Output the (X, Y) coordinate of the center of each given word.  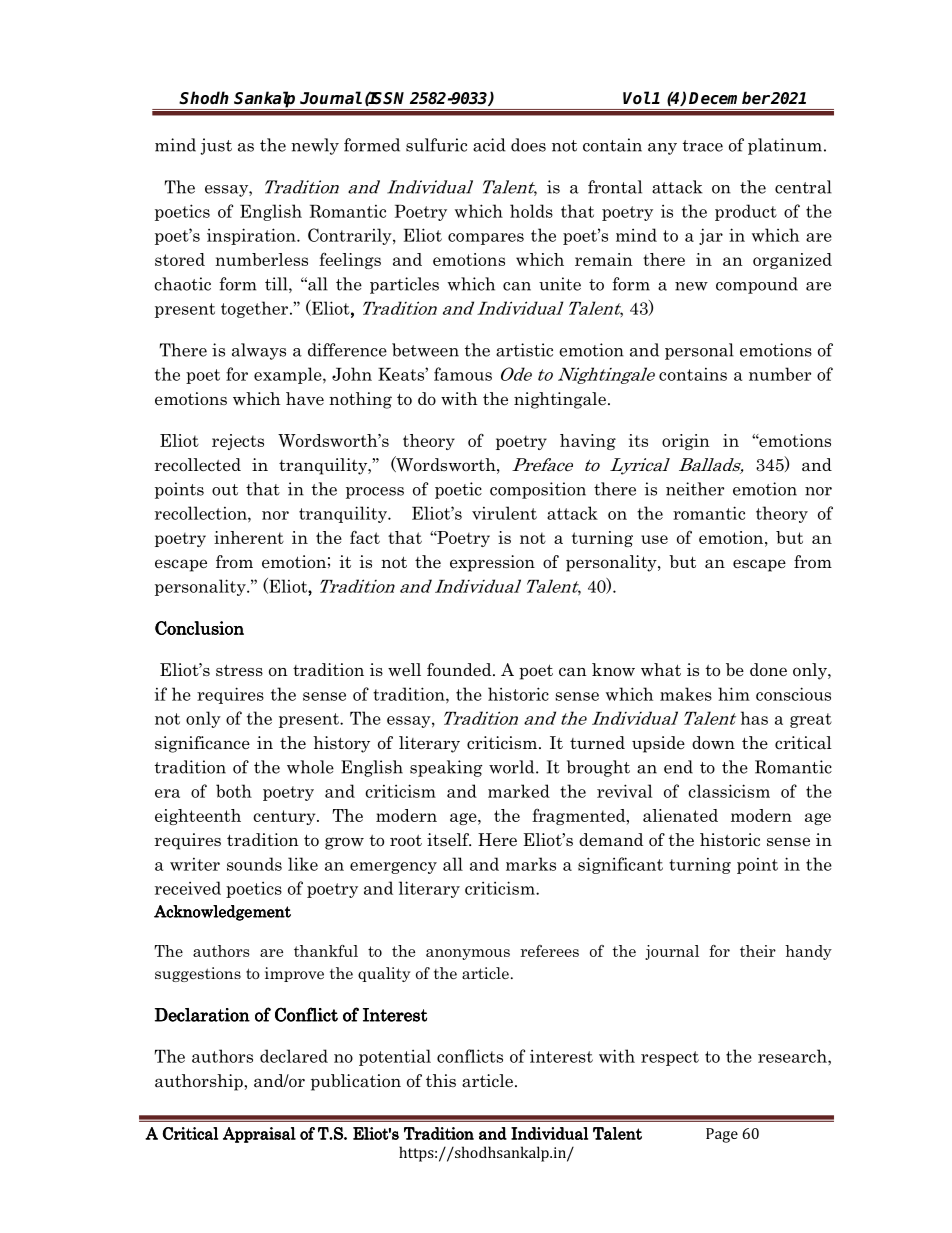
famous (463, 374)
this (441, 1080)
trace (702, 146)
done (768, 670)
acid (489, 145)
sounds (254, 864)
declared (294, 1056)
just (216, 146)
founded (460, 670)
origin (686, 442)
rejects (238, 442)
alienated (680, 815)
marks (531, 864)
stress (239, 670)
